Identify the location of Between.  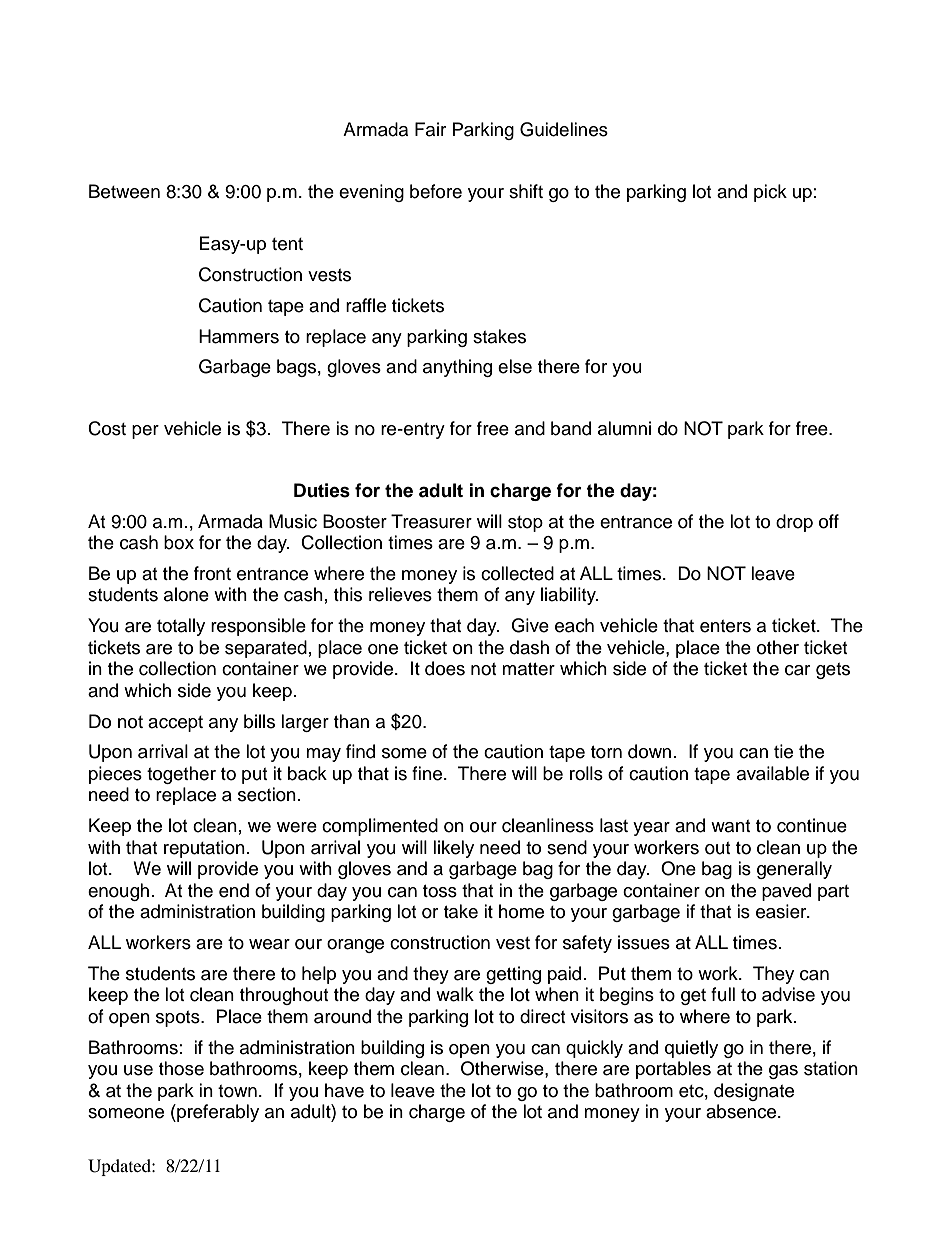
(124, 191).
